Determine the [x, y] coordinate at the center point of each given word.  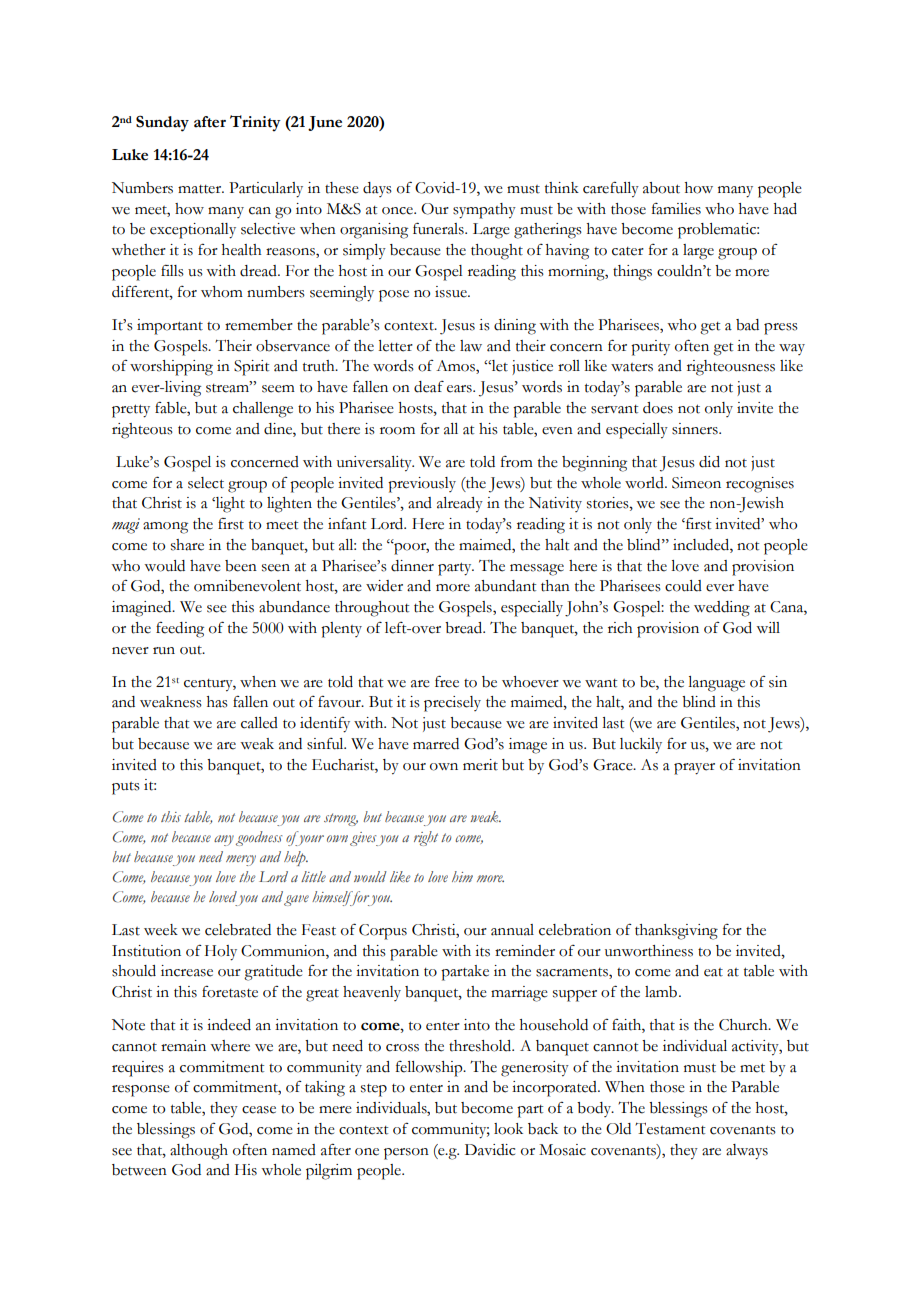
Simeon [696, 483]
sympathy [484, 211]
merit [480, 765]
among [165, 528]
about [661, 188]
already [460, 505]
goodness [259, 838]
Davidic [490, 1150]
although [199, 1152]
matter [201, 189]
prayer [694, 769]
